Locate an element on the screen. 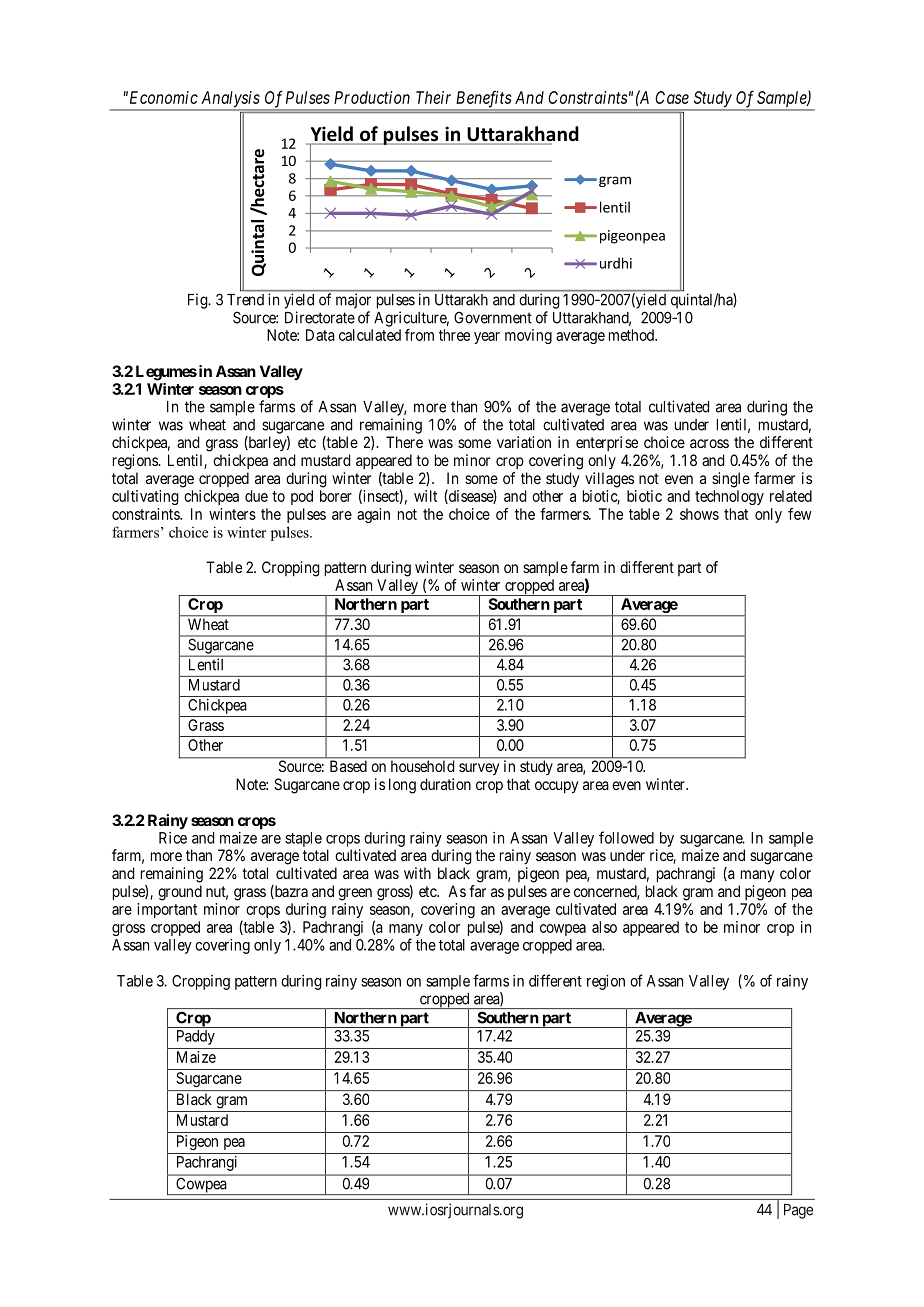 This screenshot has height=1307, width=924. Benefits is located at coordinates (483, 100).
